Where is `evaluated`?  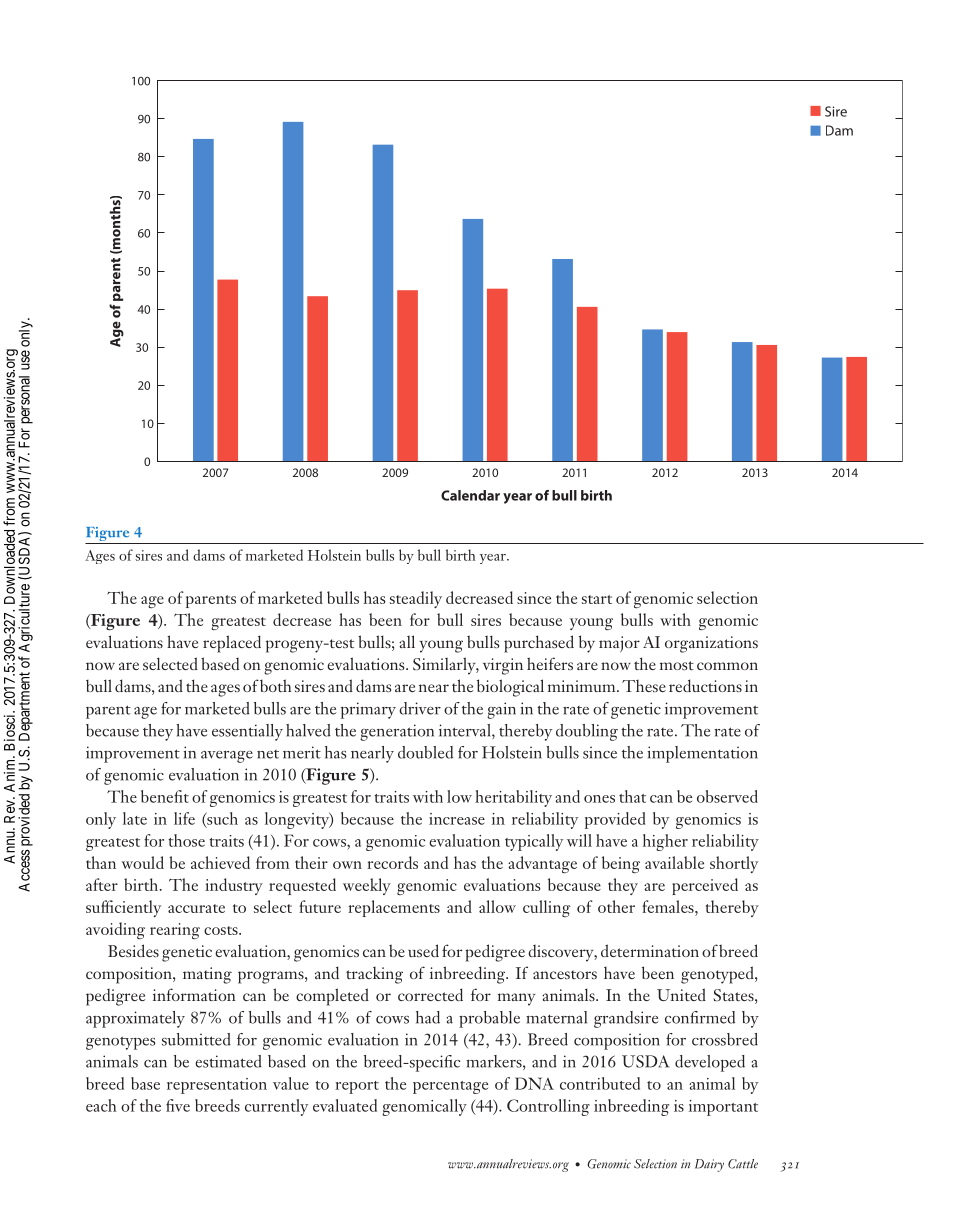 evaluated is located at coordinates (345, 1105).
